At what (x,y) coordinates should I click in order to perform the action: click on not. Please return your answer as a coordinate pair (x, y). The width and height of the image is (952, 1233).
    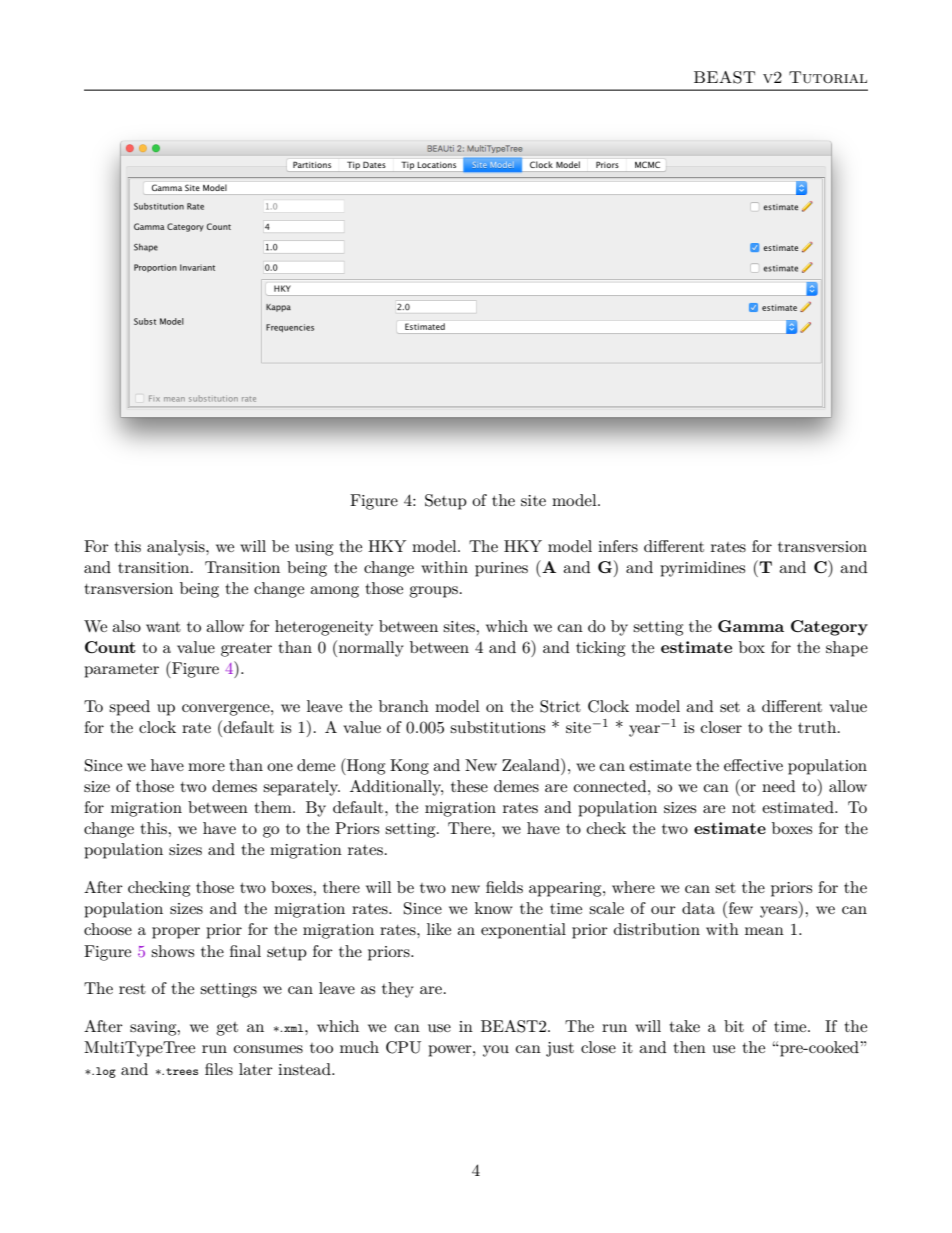
    Looking at the image, I should click on (744, 808).
